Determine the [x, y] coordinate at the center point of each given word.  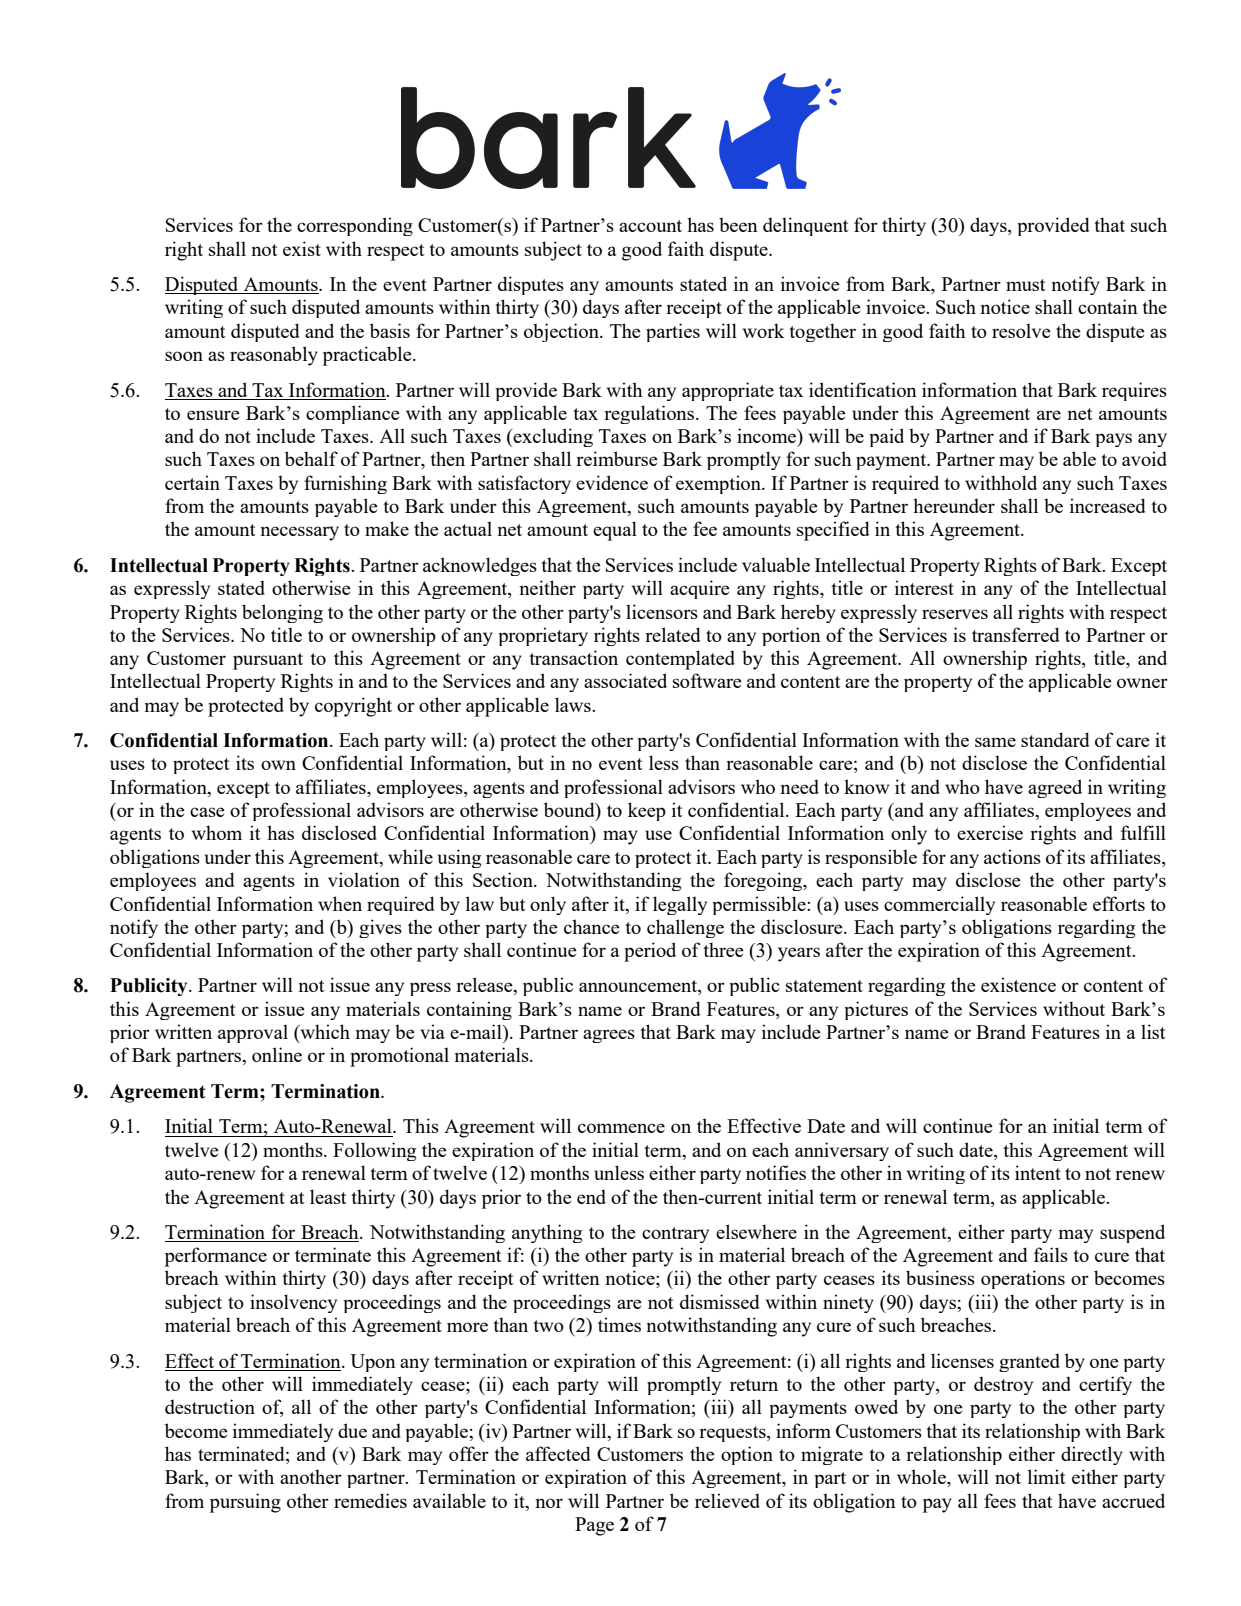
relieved [727, 1500]
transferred [1016, 634]
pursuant [268, 661]
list [1153, 1031]
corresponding [355, 226]
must [1026, 285]
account [650, 226]
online [277, 1054]
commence [621, 1128]
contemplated [680, 660]
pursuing [245, 1503]
